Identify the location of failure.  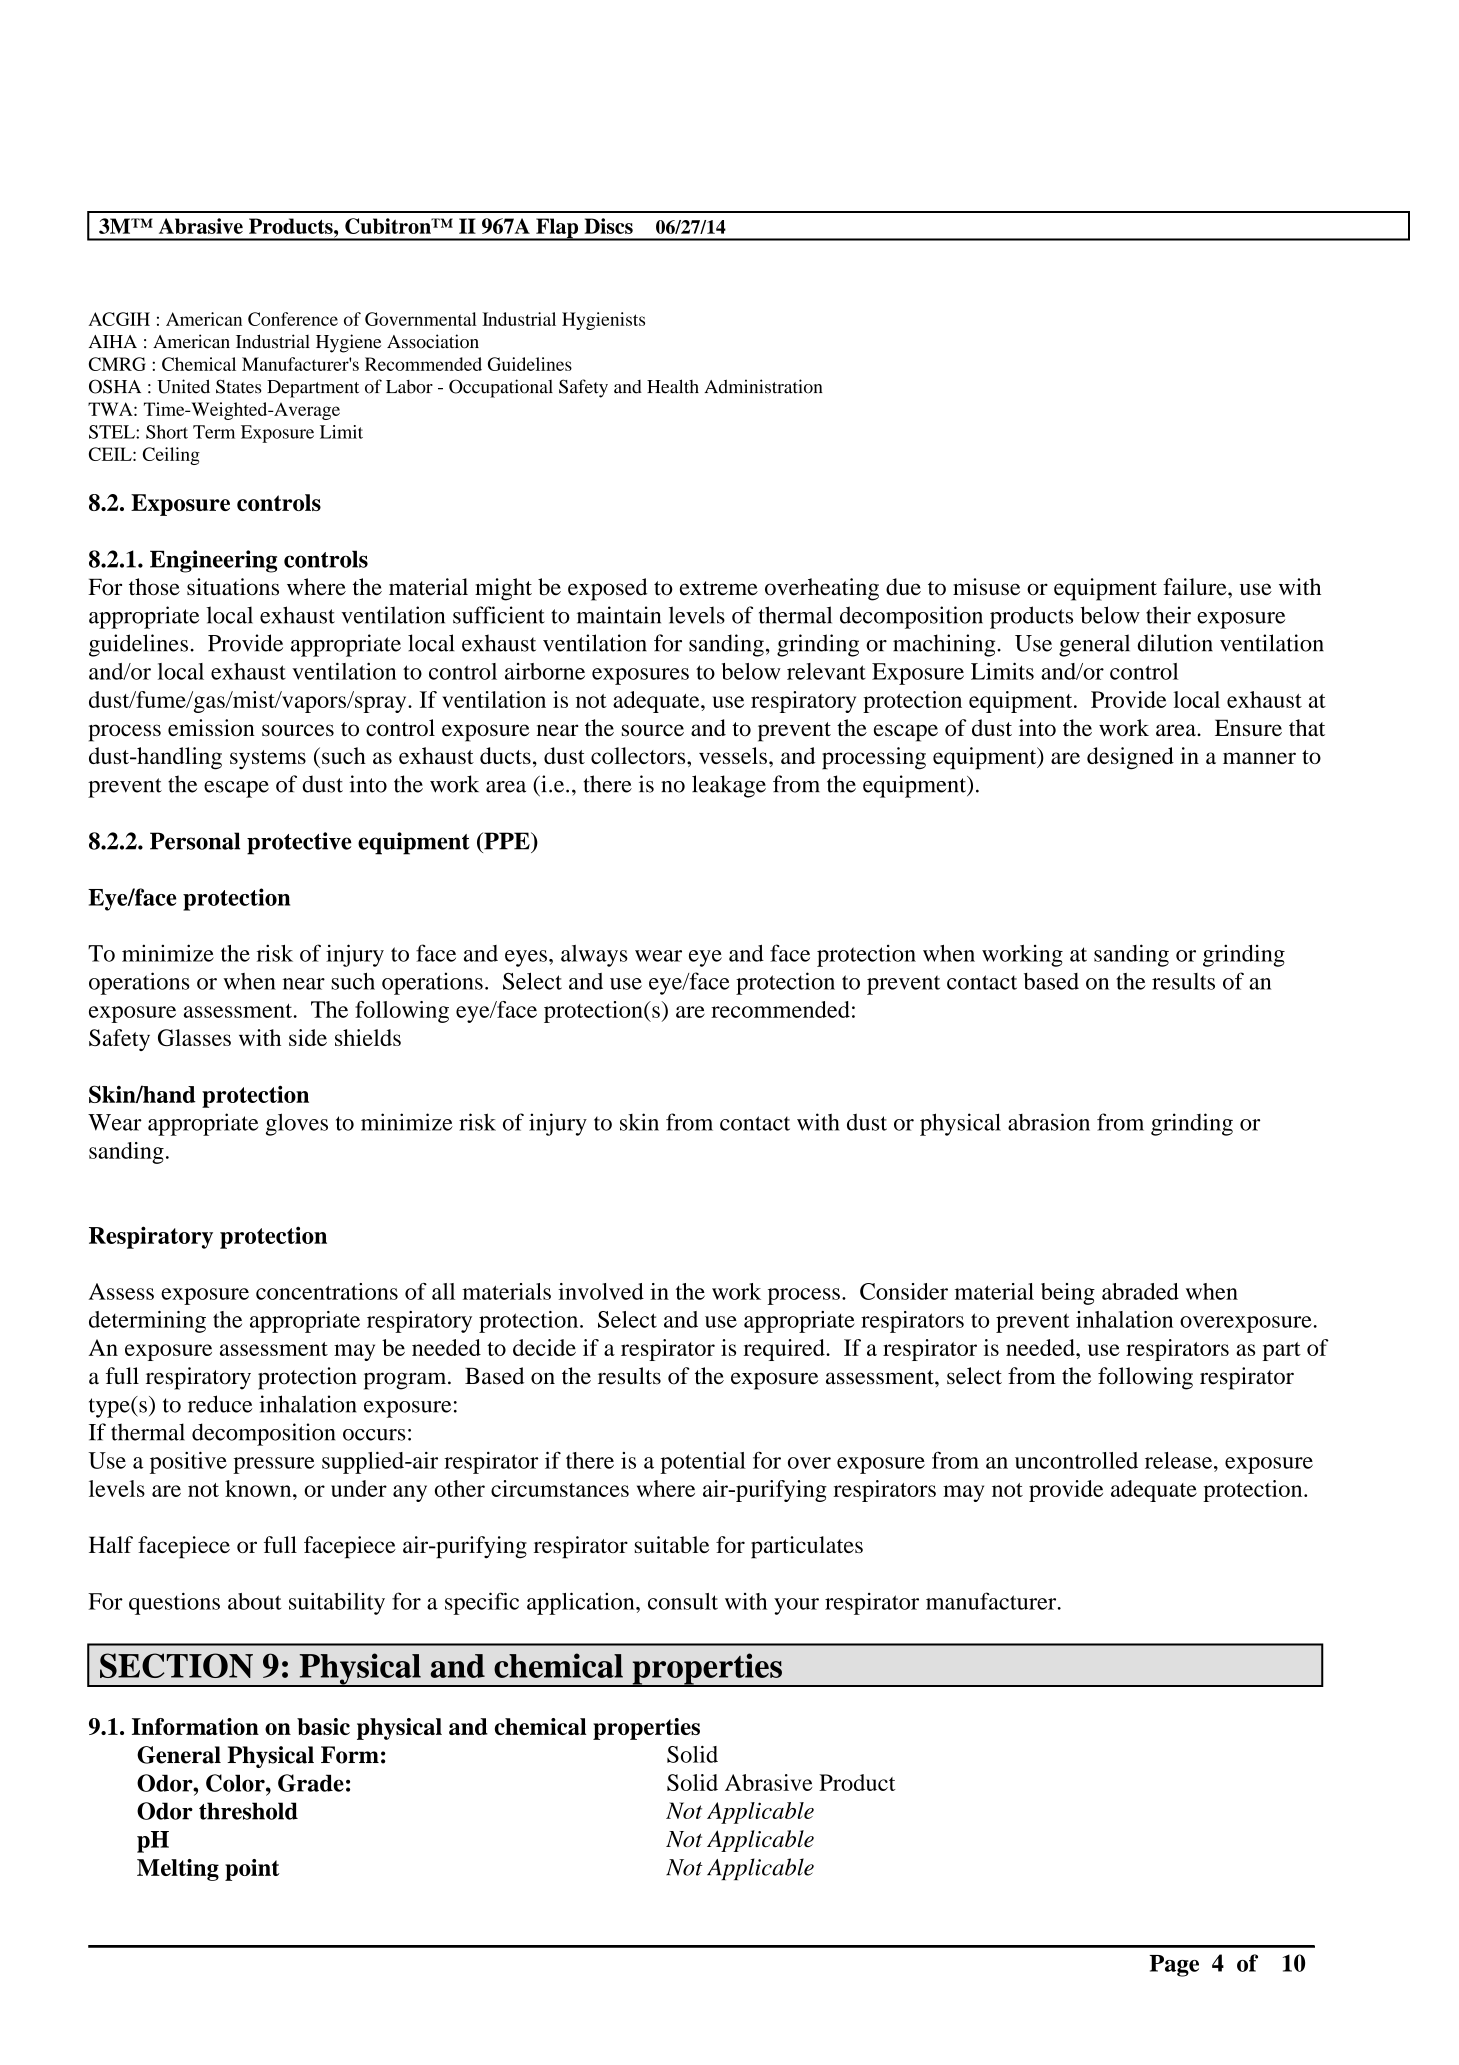
(1196, 587).
